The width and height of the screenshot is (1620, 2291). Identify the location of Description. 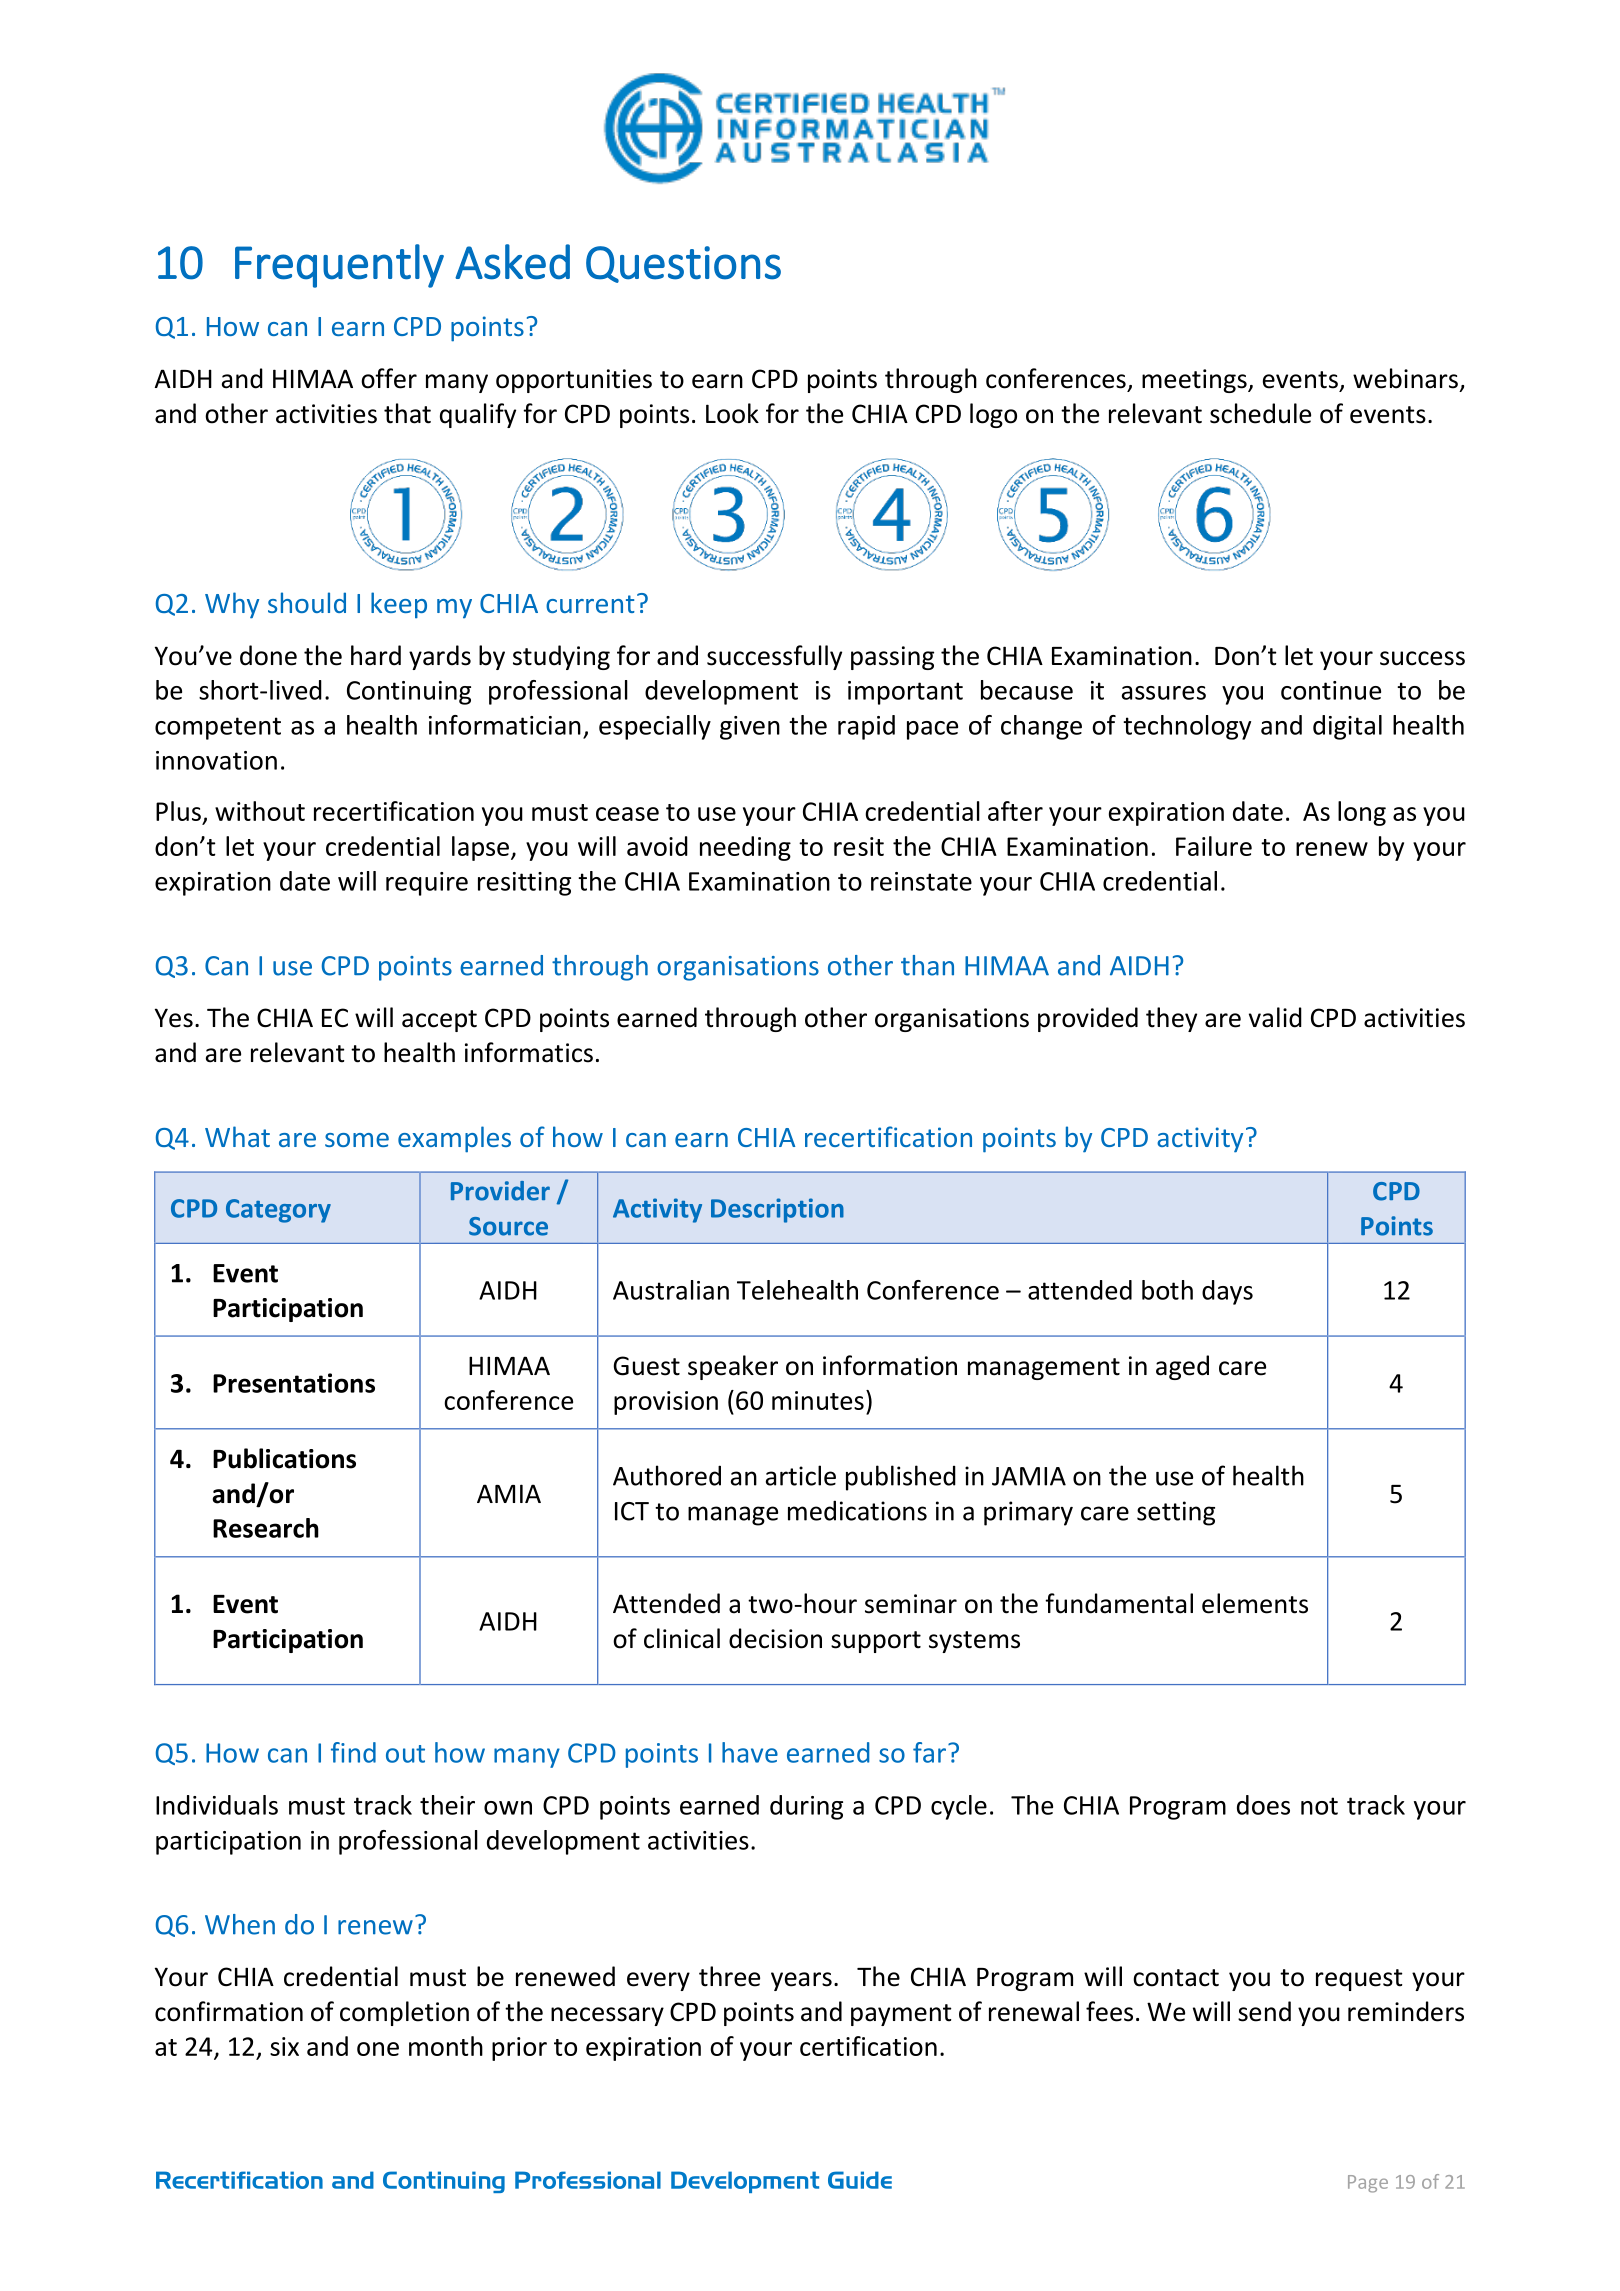
(777, 1210).
